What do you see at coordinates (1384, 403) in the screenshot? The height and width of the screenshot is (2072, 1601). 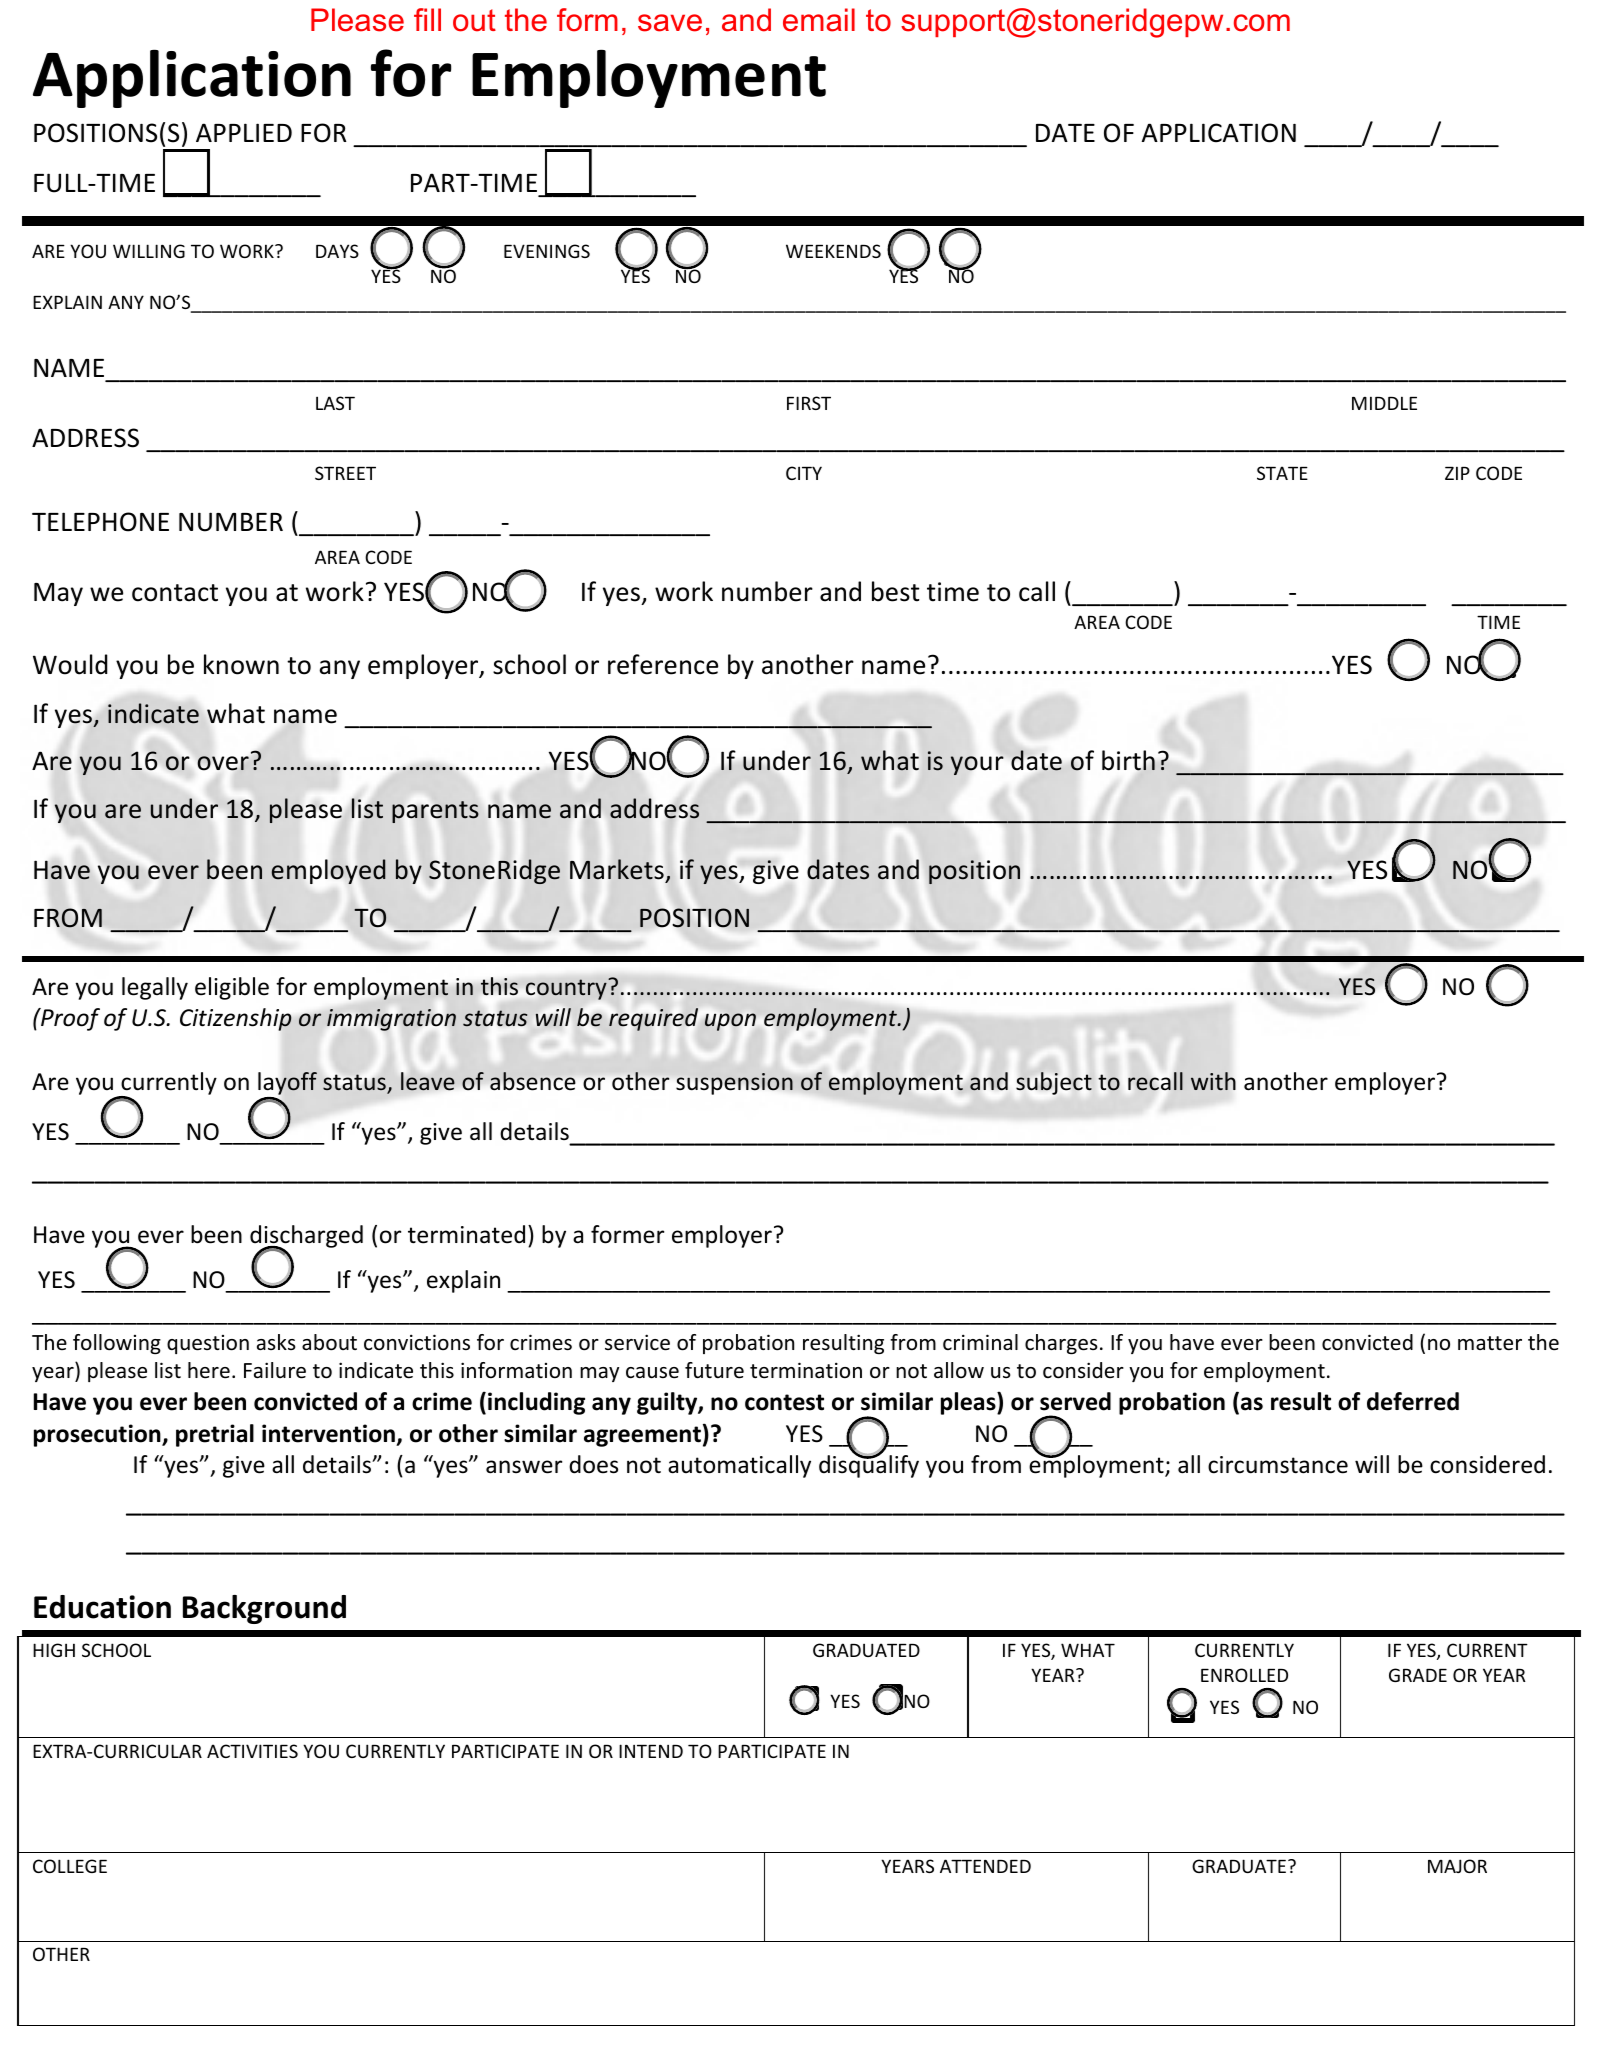 I see `MIDDLE` at bounding box center [1384, 403].
